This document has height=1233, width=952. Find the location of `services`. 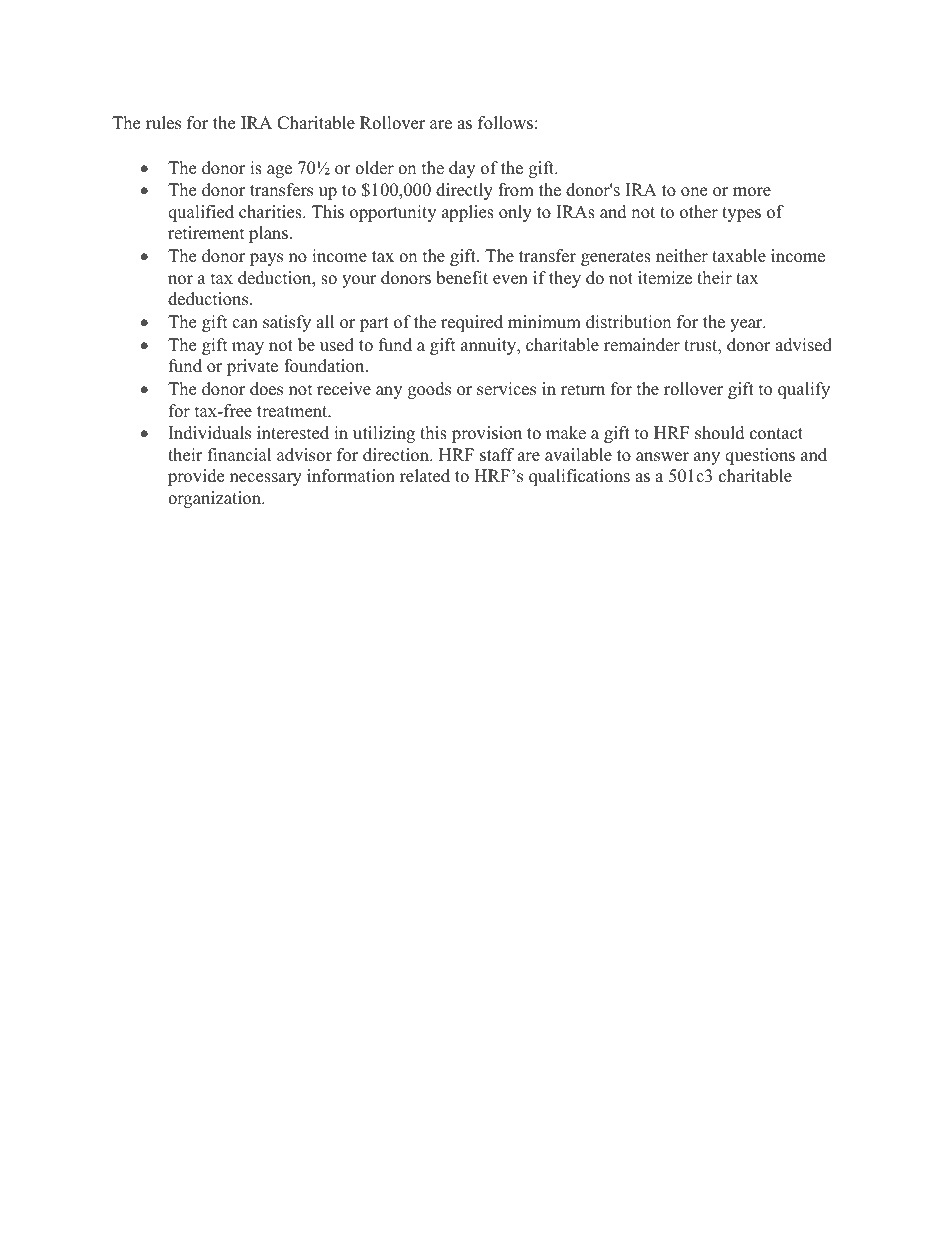

services is located at coordinates (506, 389).
